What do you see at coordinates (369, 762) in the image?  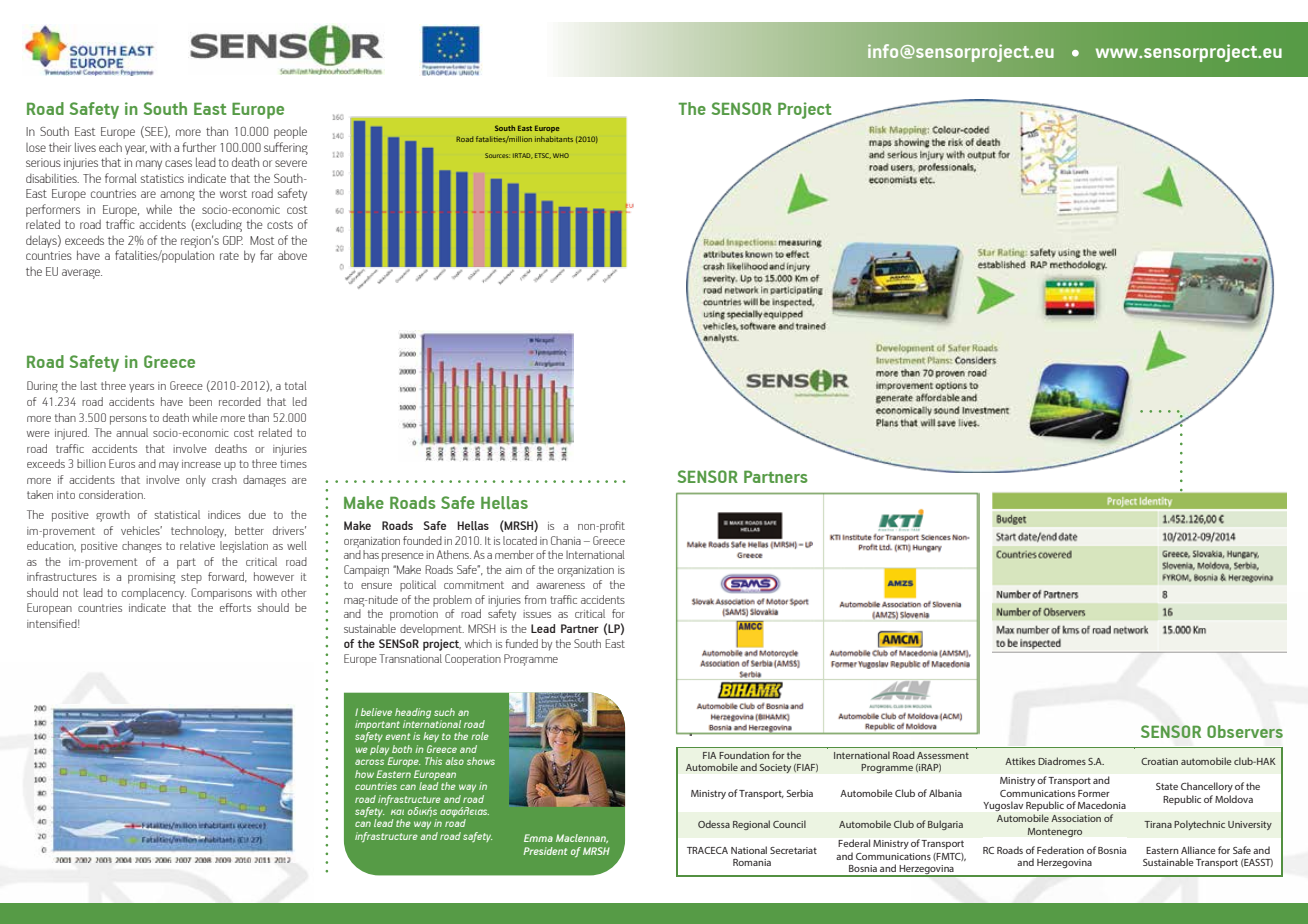 I see `across` at bounding box center [369, 762].
